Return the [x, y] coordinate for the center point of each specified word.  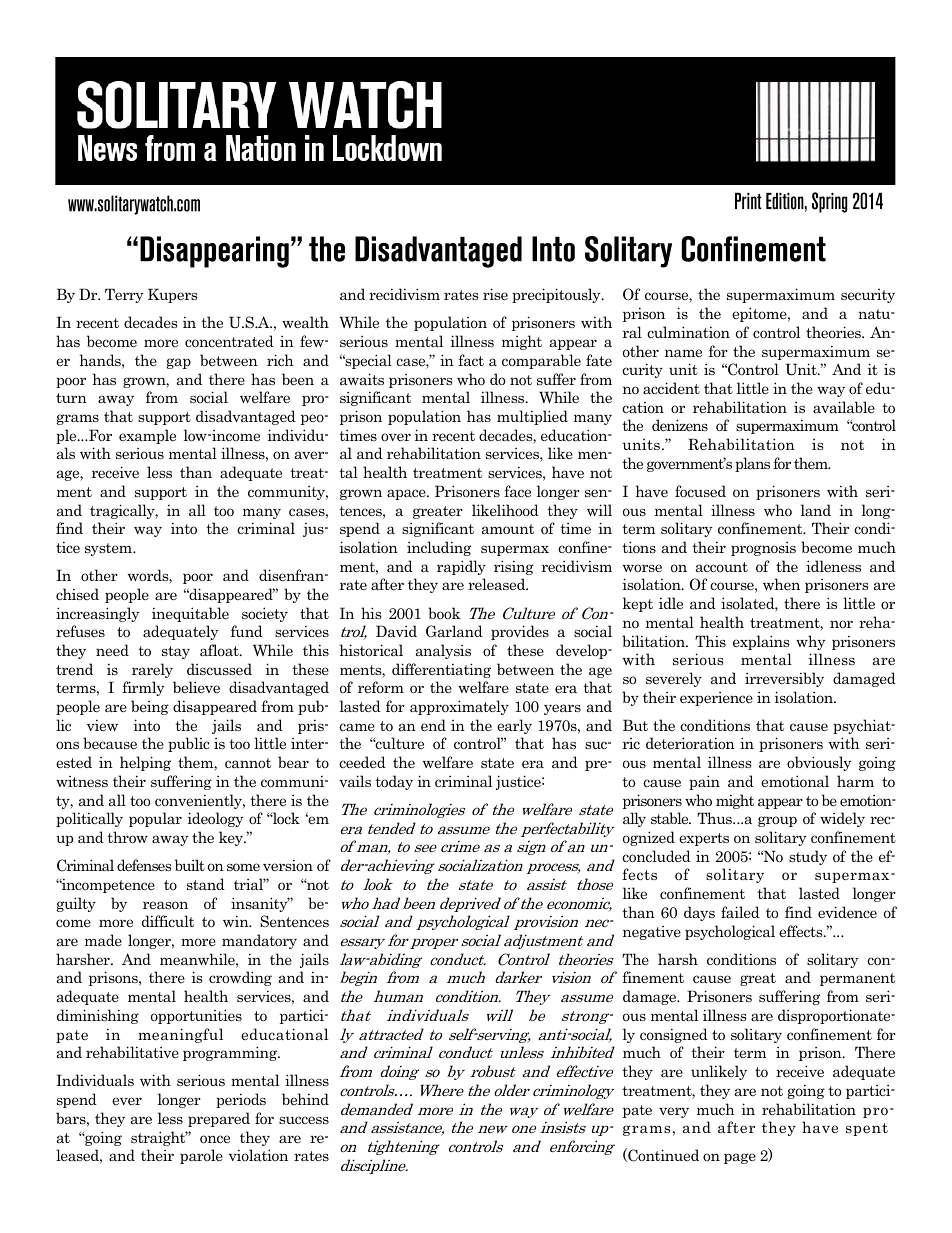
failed [740, 912]
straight [159, 1138]
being [150, 707]
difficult [168, 921]
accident [671, 388]
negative [652, 933]
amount [508, 529]
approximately [459, 707]
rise [495, 294]
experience [716, 699]
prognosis [763, 549]
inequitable [190, 614]
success [304, 1120]
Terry [124, 295]
